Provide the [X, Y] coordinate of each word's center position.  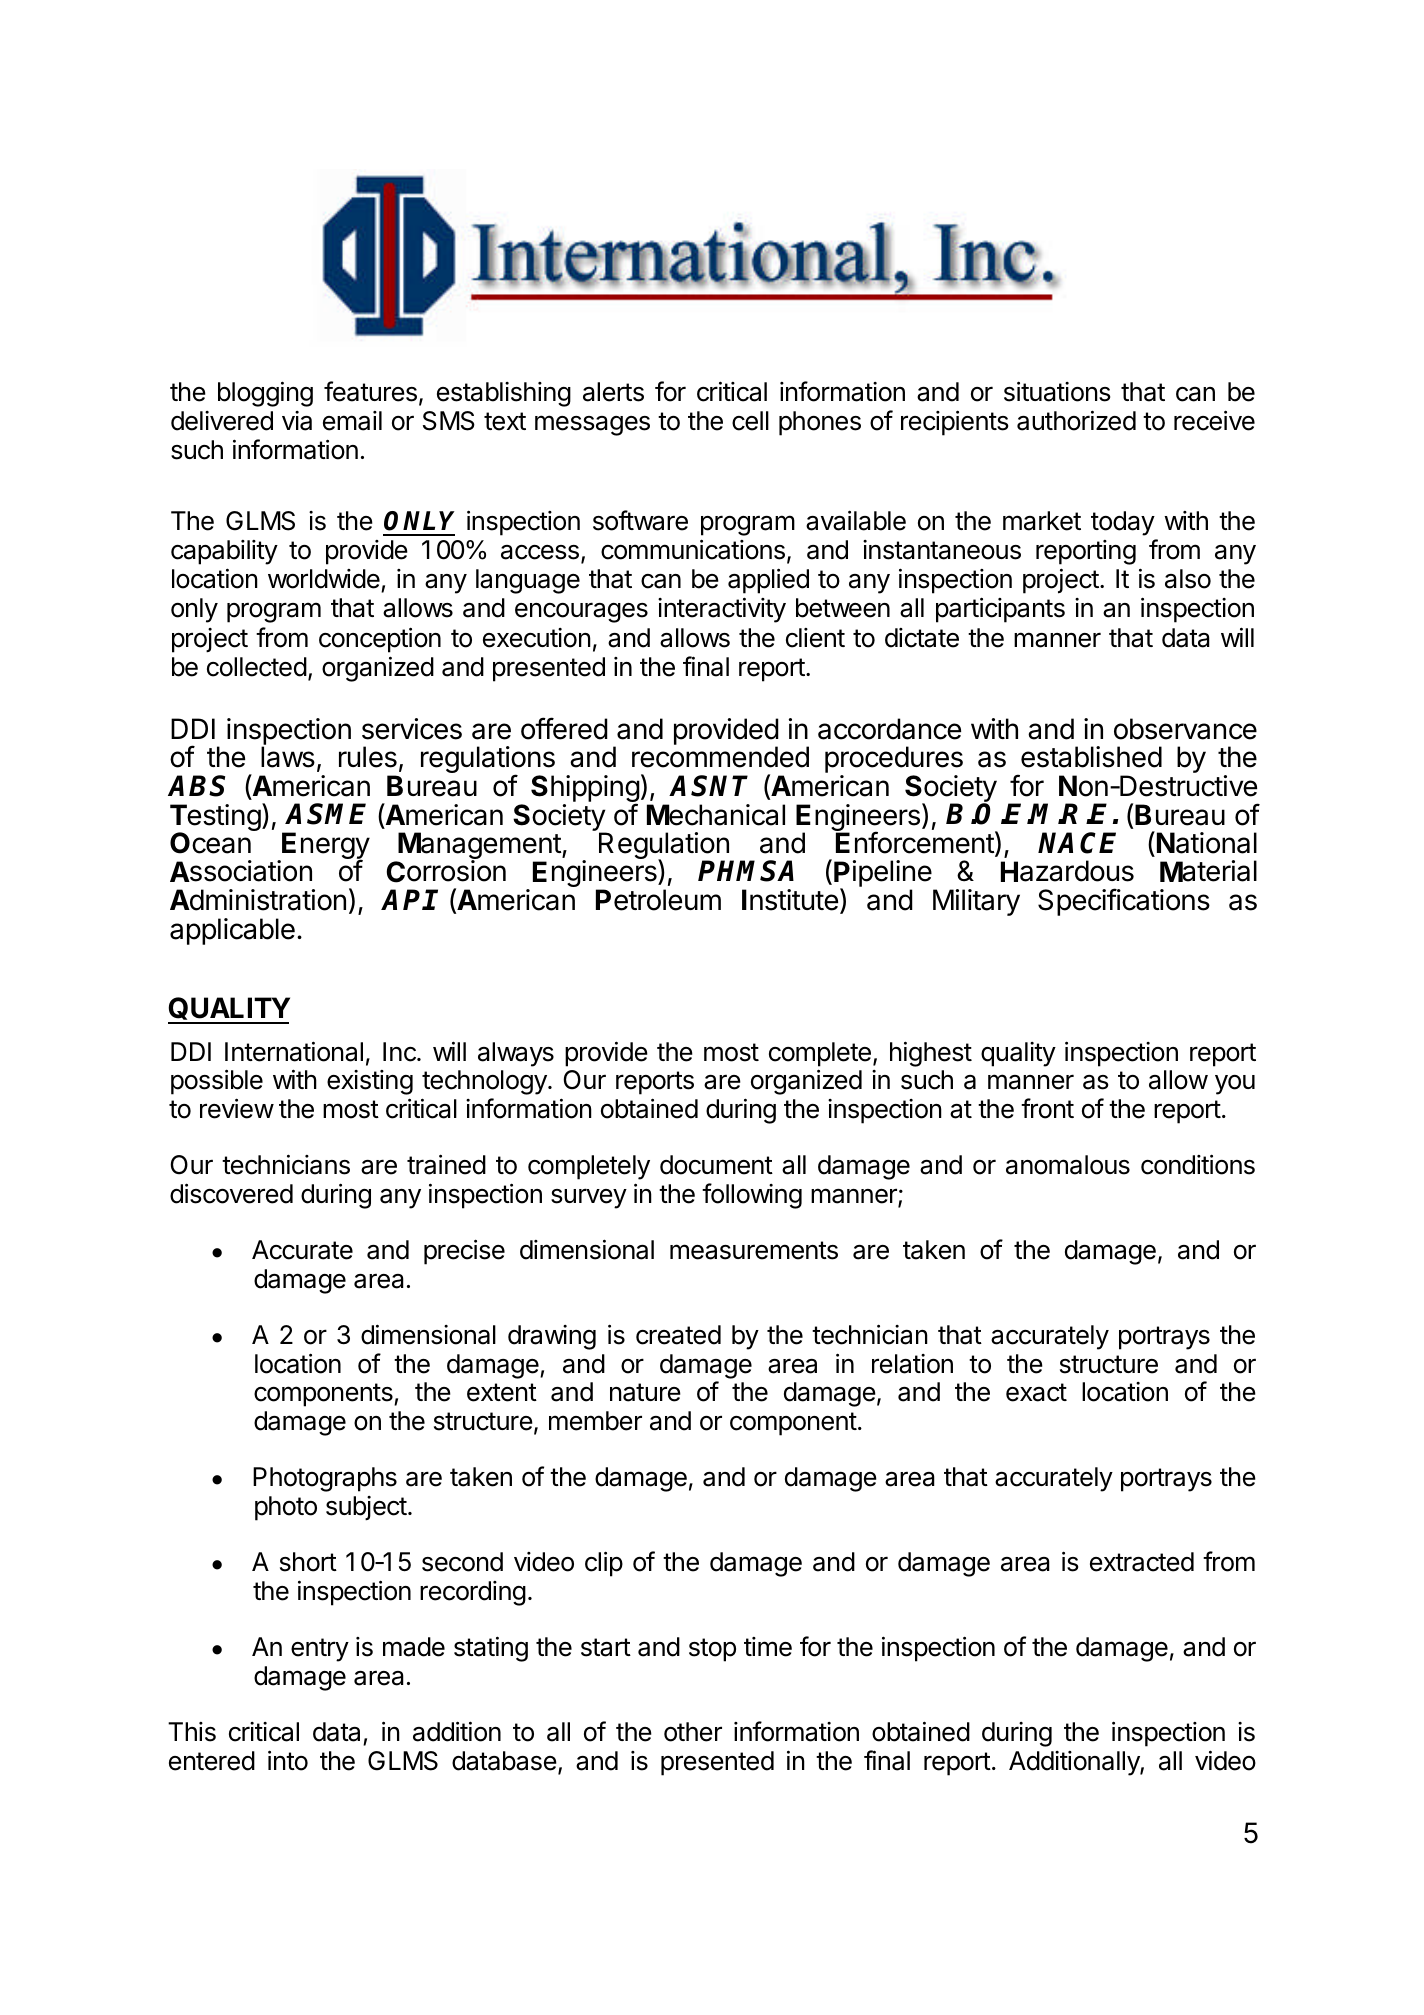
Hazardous [1067, 871]
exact [1036, 1392]
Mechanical [716, 815]
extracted [1142, 1562]
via [297, 421]
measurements [754, 1250]
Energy [325, 847]
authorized [1076, 420]
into [288, 1760]
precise [464, 1252]
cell [750, 421]
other [693, 1732]
